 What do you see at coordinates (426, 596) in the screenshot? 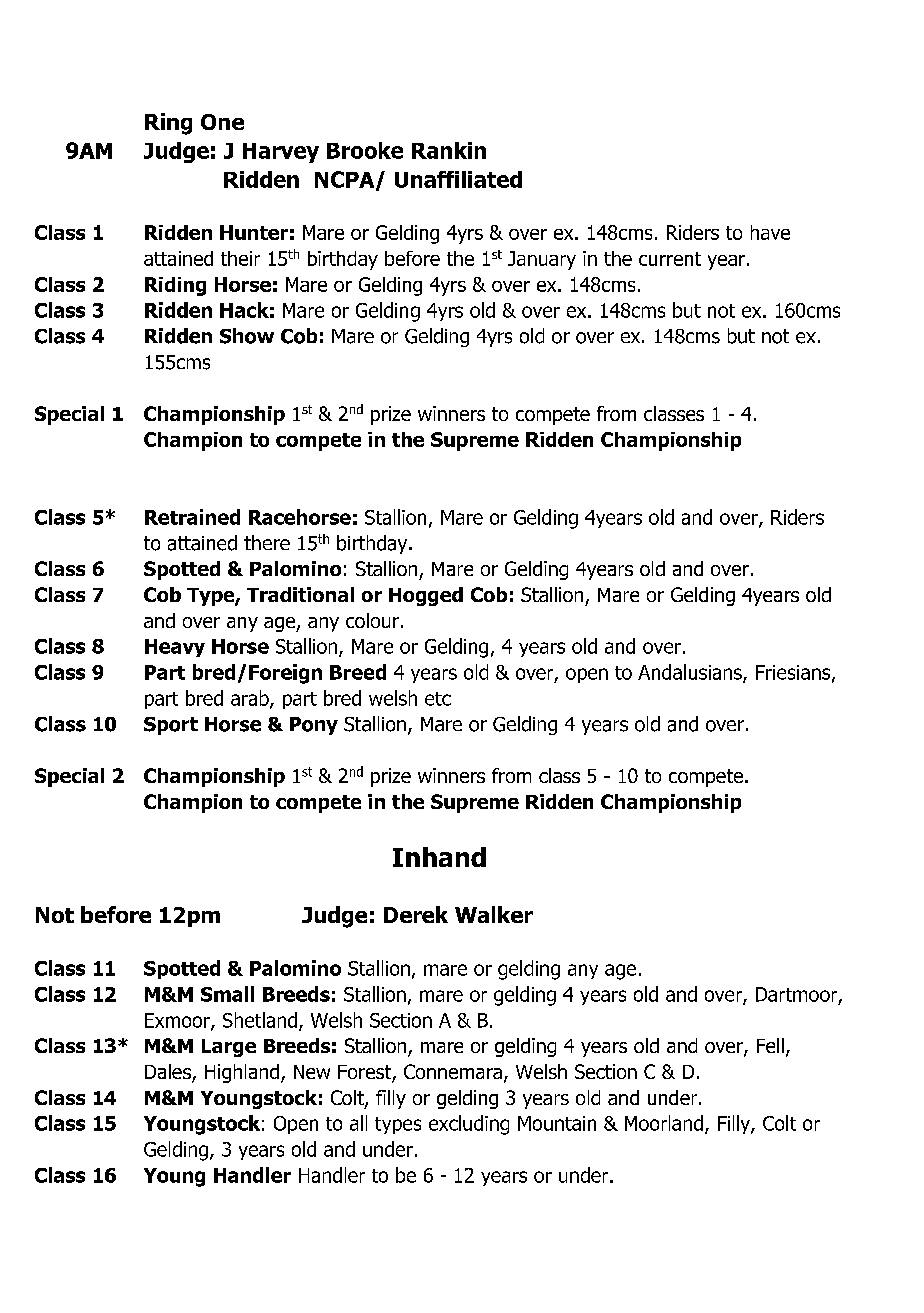
I see `Hogged` at bounding box center [426, 596].
